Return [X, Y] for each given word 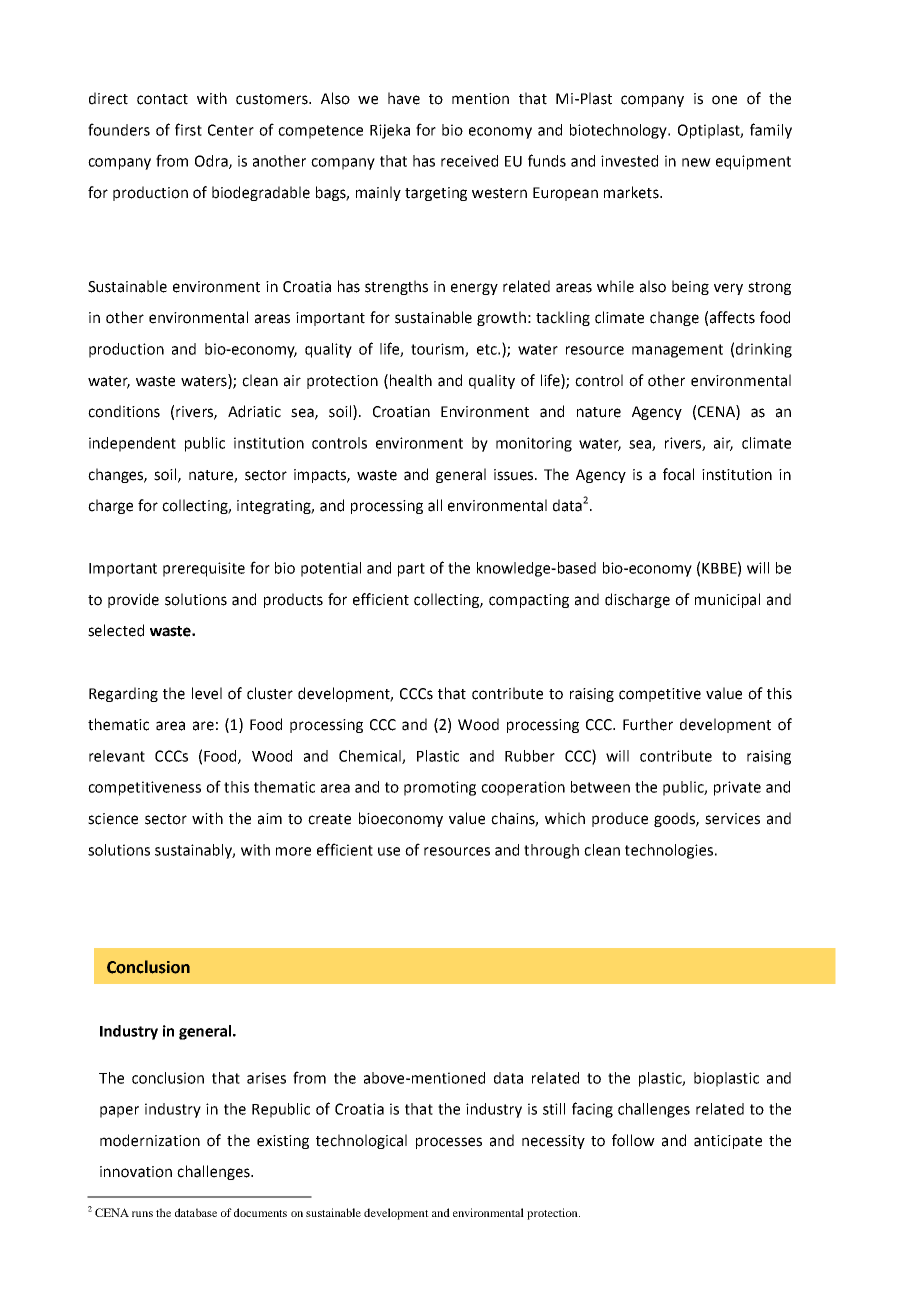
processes [449, 1143]
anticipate [728, 1142]
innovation [136, 1172]
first [188, 129]
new [696, 162]
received [469, 161]
